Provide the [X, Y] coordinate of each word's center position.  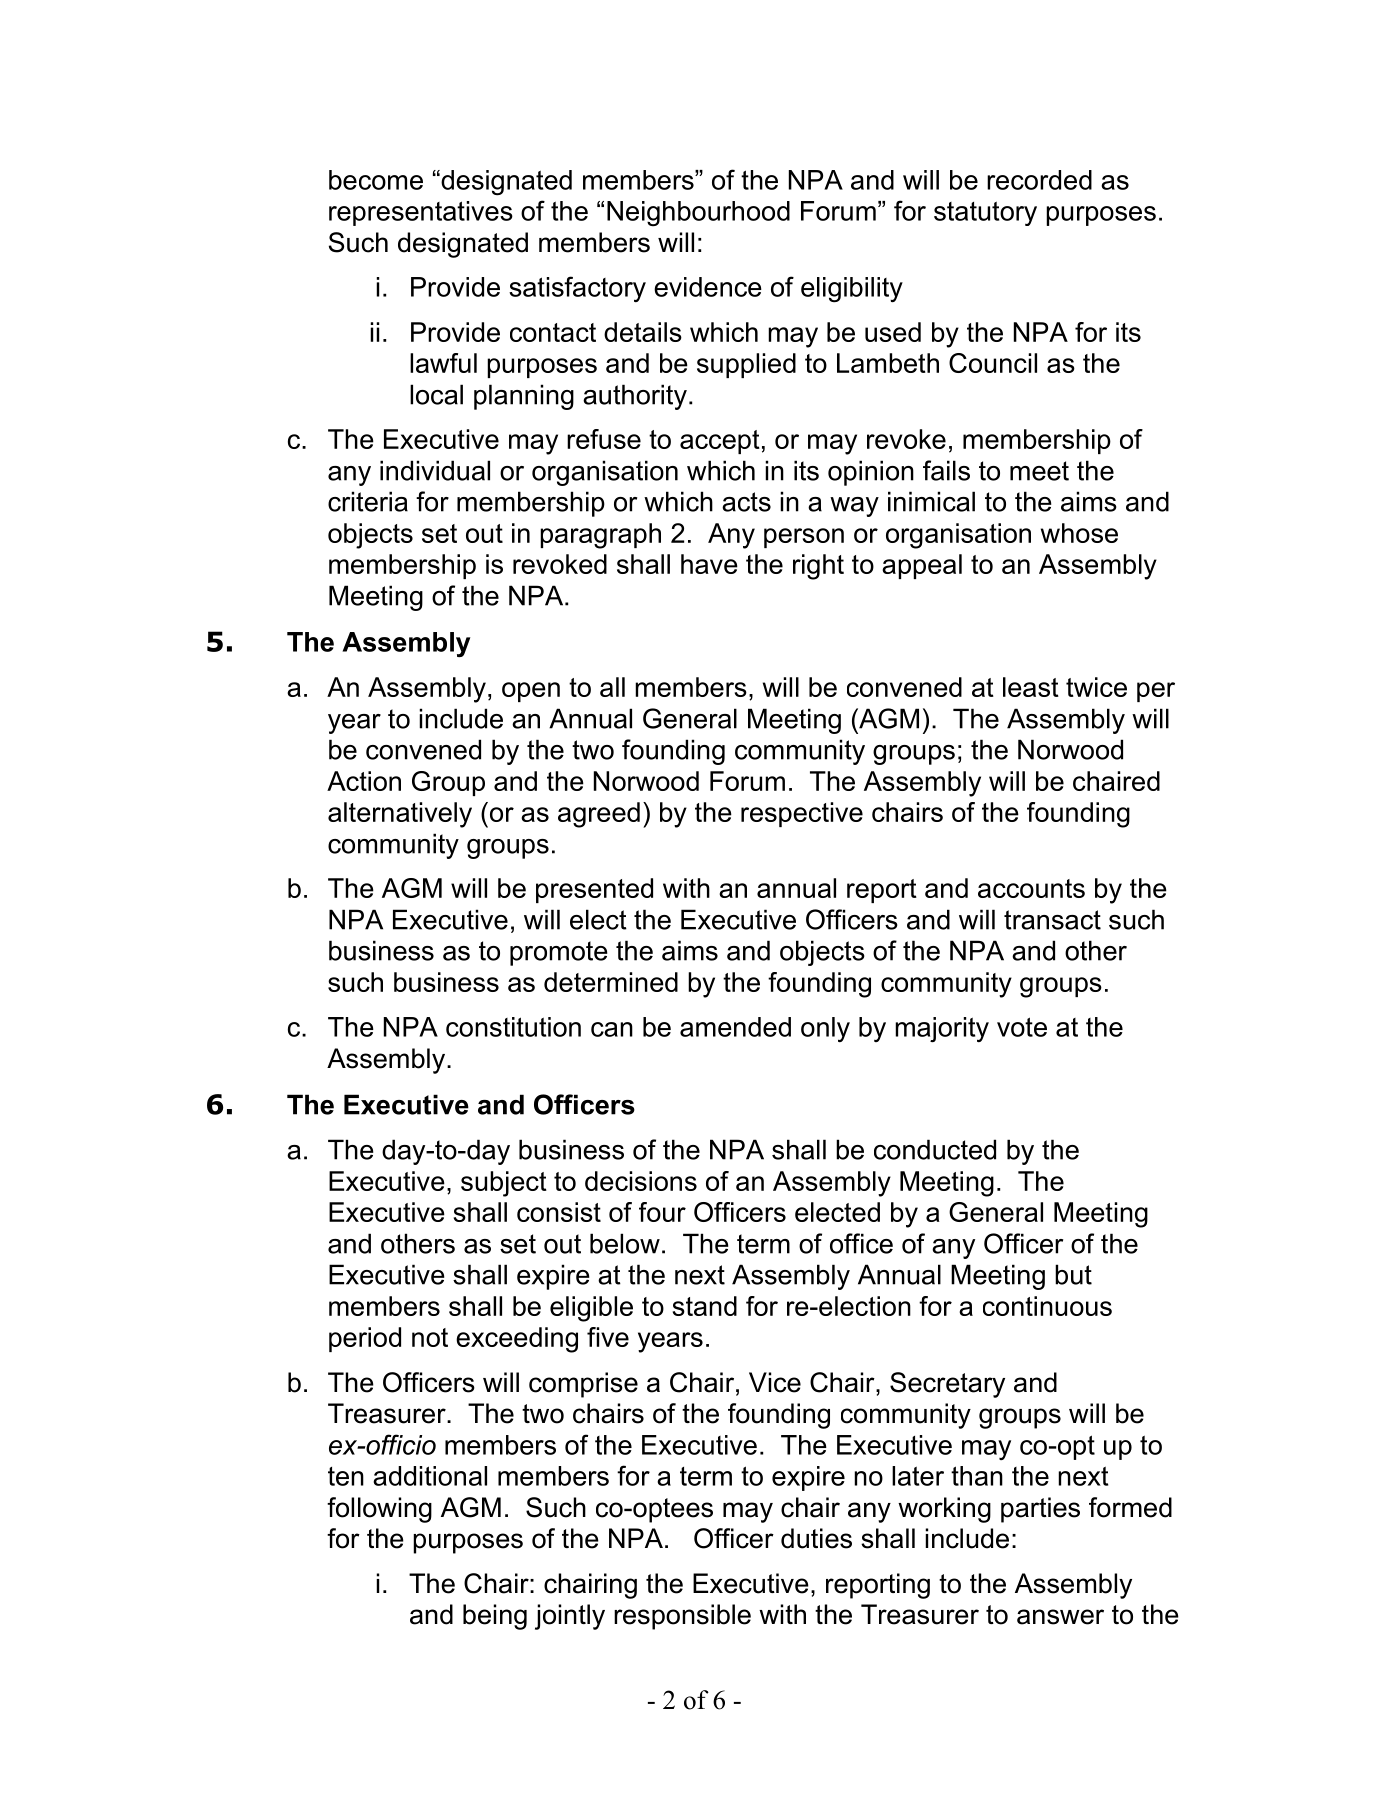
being [495, 1617]
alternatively [400, 815]
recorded [1039, 180]
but [1073, 1274]
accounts [1031, 888]
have [709, 564]
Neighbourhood [698, 213]
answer [1060, 1617]
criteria [368, 501]
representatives [421, 213]
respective [802, 814]
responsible [682, 1617]
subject [504, 1184]
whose [1079, 533]
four [662, 1212]
